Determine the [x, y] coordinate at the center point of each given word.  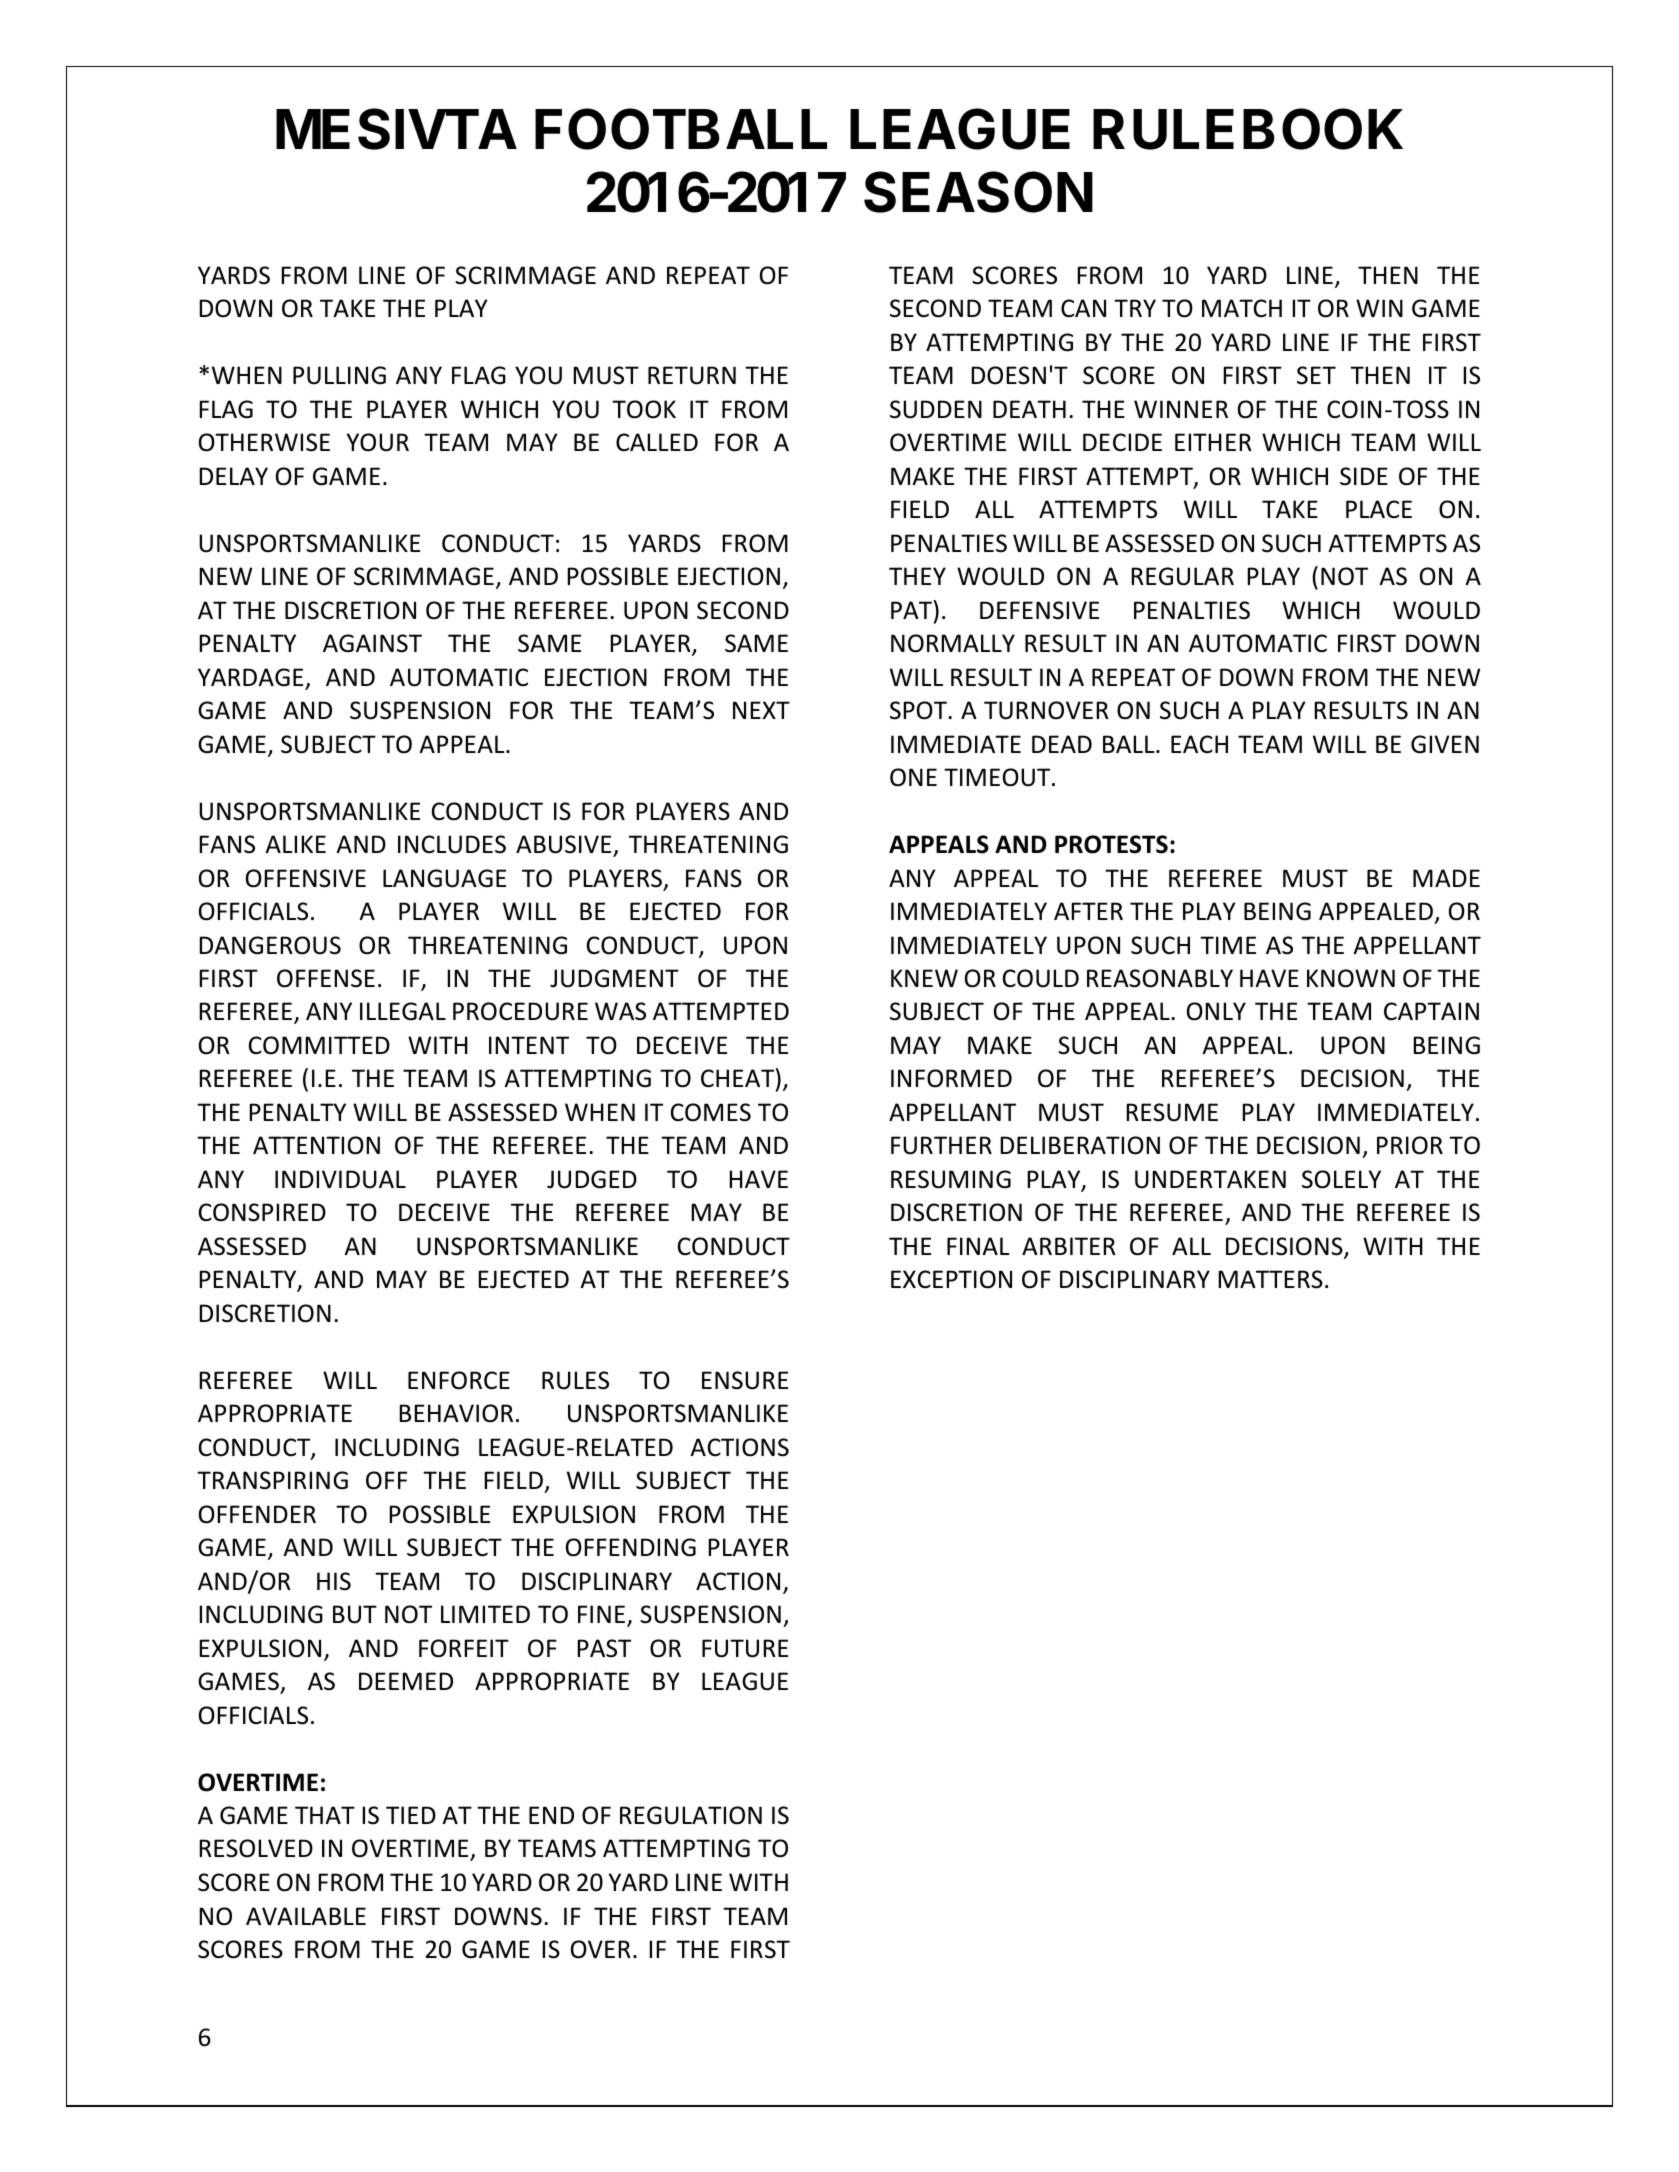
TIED [411, 1815]
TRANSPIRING [272, 1480]
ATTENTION [316, 1145]
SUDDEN [936, 409]
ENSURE [745, 1380]
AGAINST [372, 643]
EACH [1199, 744]
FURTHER [941, 1145]
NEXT [761, 710]
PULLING [339, 375]
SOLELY [1341, 1179]
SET [1316, 375]
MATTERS [1270, 1279]
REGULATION [691, 1815]
